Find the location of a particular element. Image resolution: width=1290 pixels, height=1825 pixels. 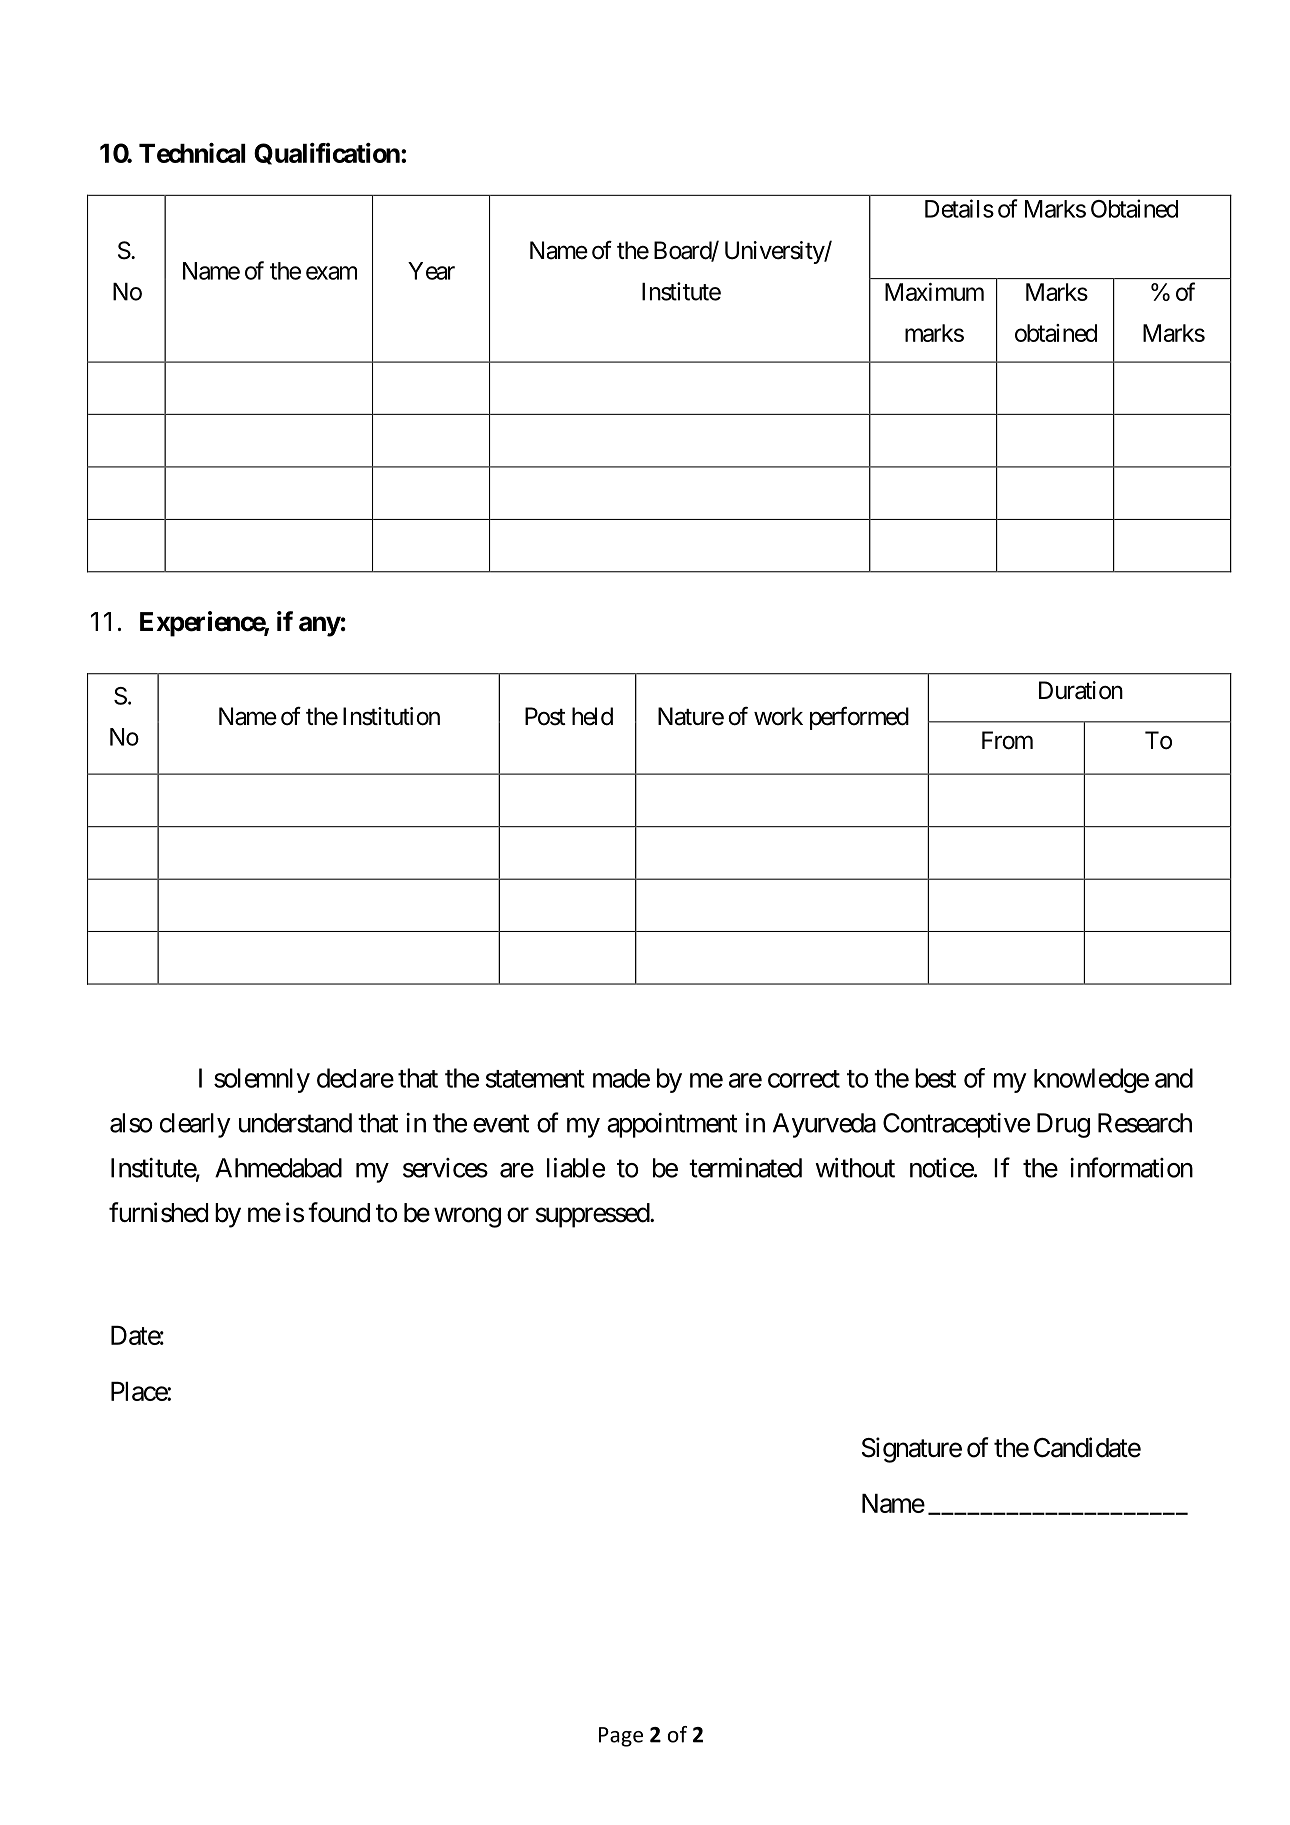

statement is located at coordinates (535, 1079).
